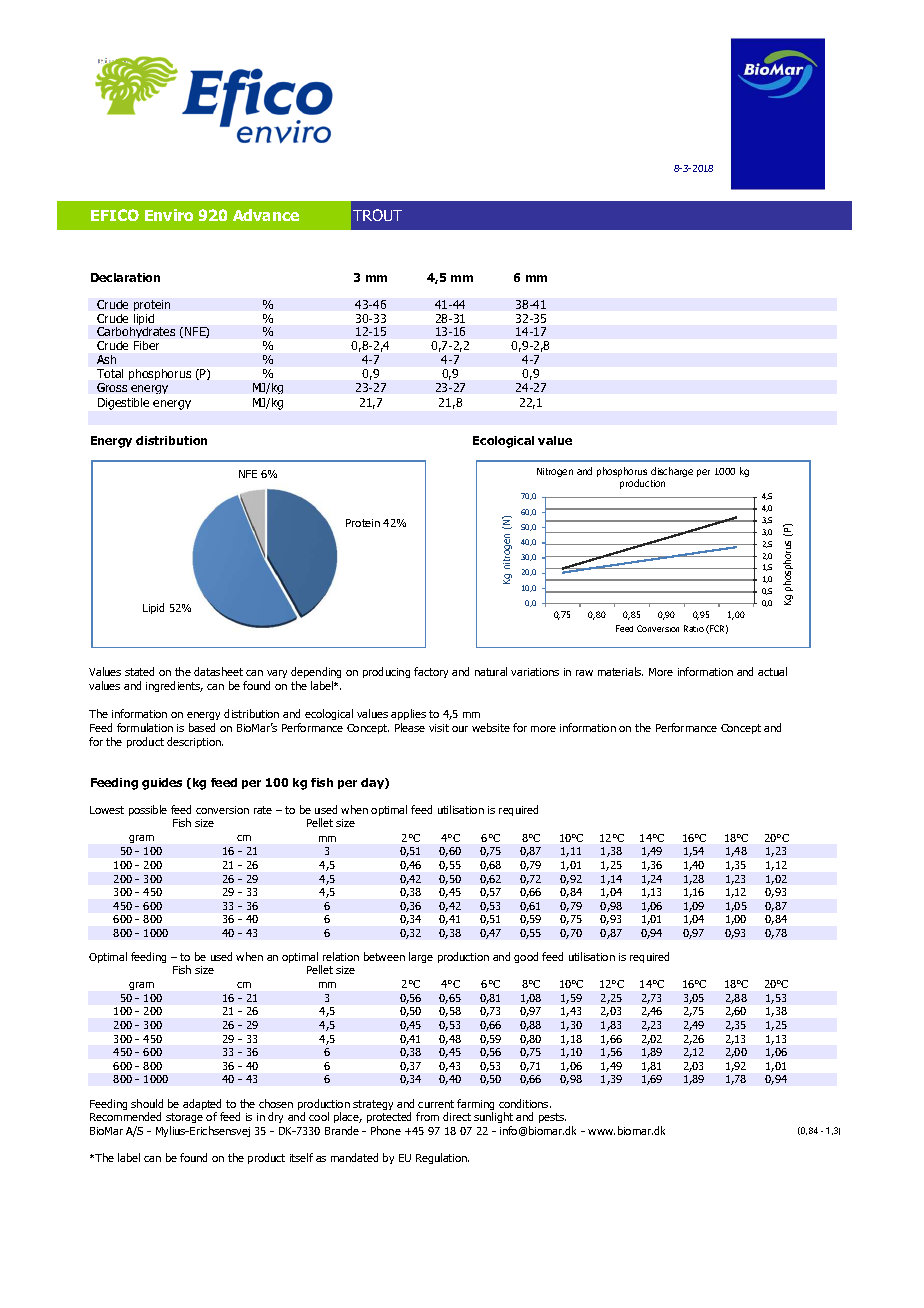 The width and height of the page is (924, 1308). What do you see at coordinates (184, 1118) in the page?
I see `storage` at bounding box center [184, 1118].
